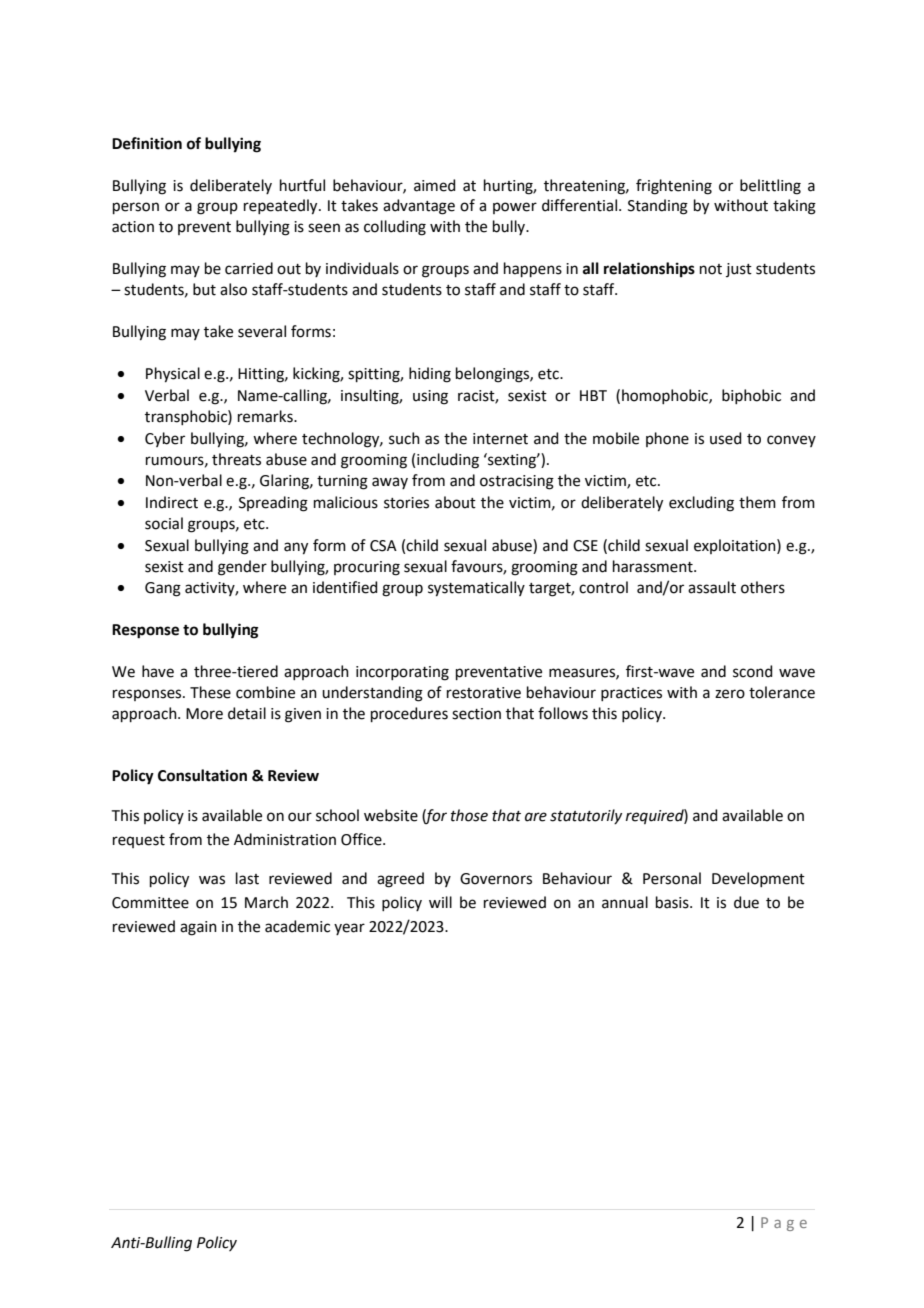  What do you see at coordinates (435, 185) in the screenshot?
I see `aimed` at bounding box center [435, 185].
